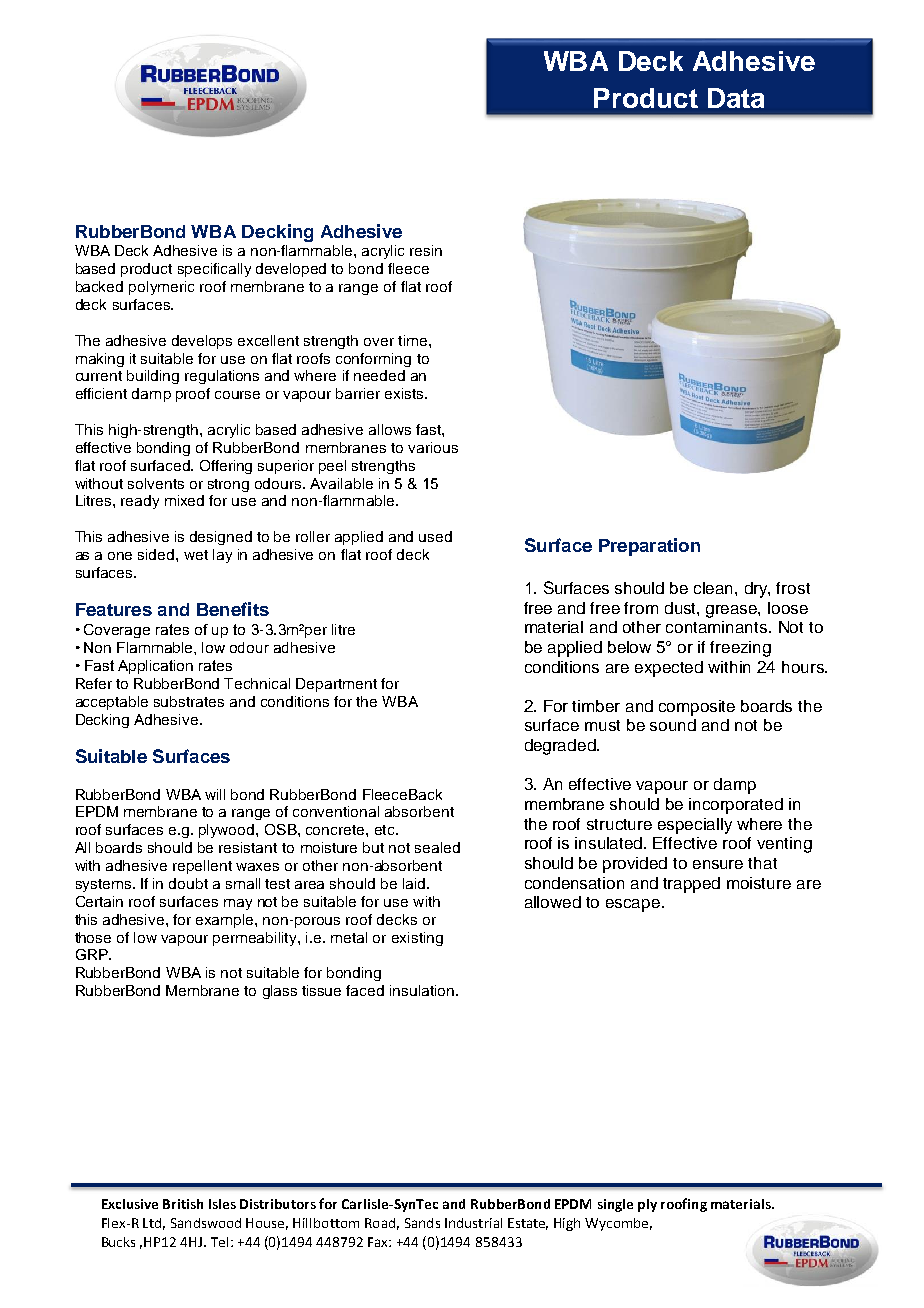  Describe the element at coordinates (615, 1205) in the page. I see `single` at that location.
